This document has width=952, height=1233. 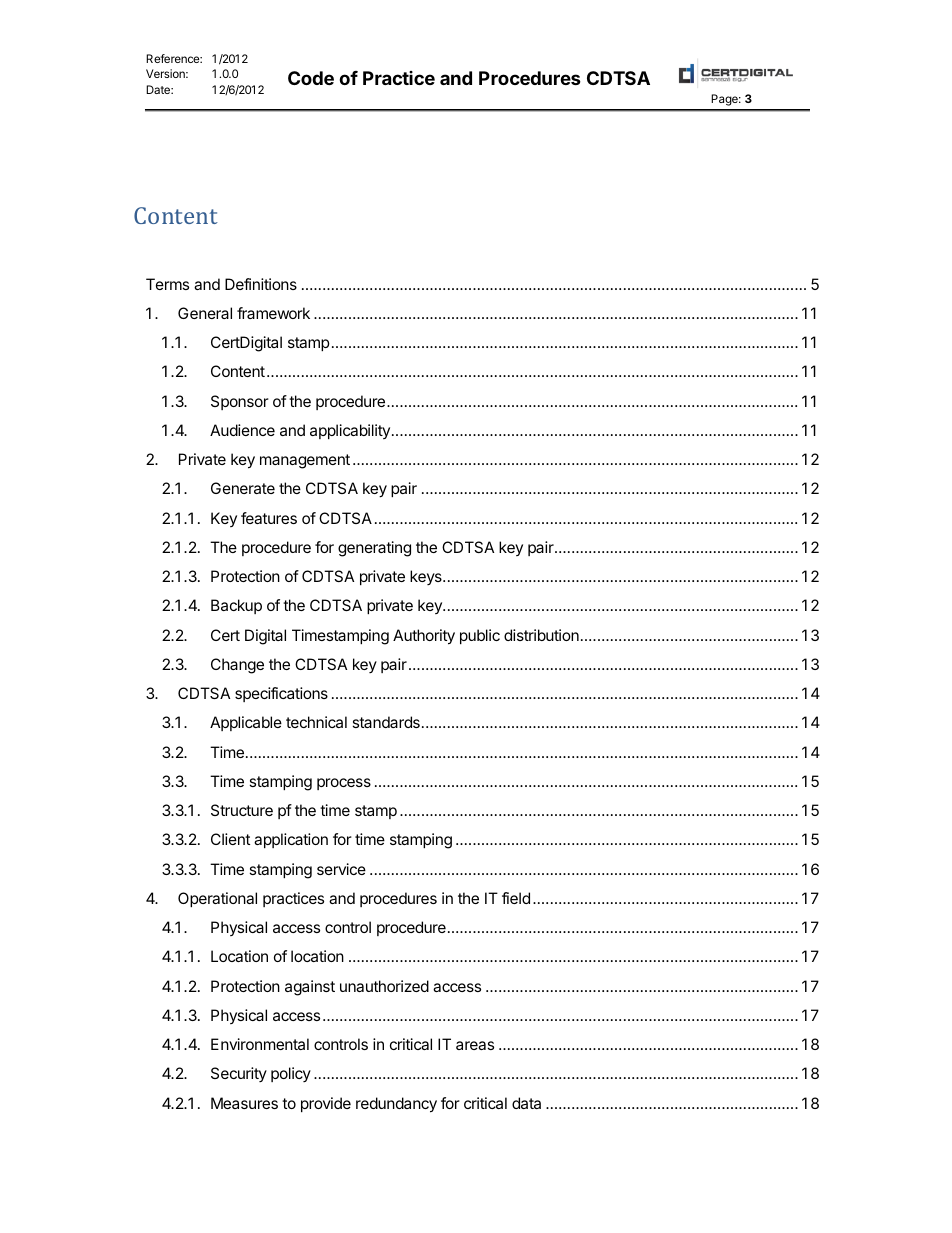 I want to click on generating, so click(x=374, y=549).
